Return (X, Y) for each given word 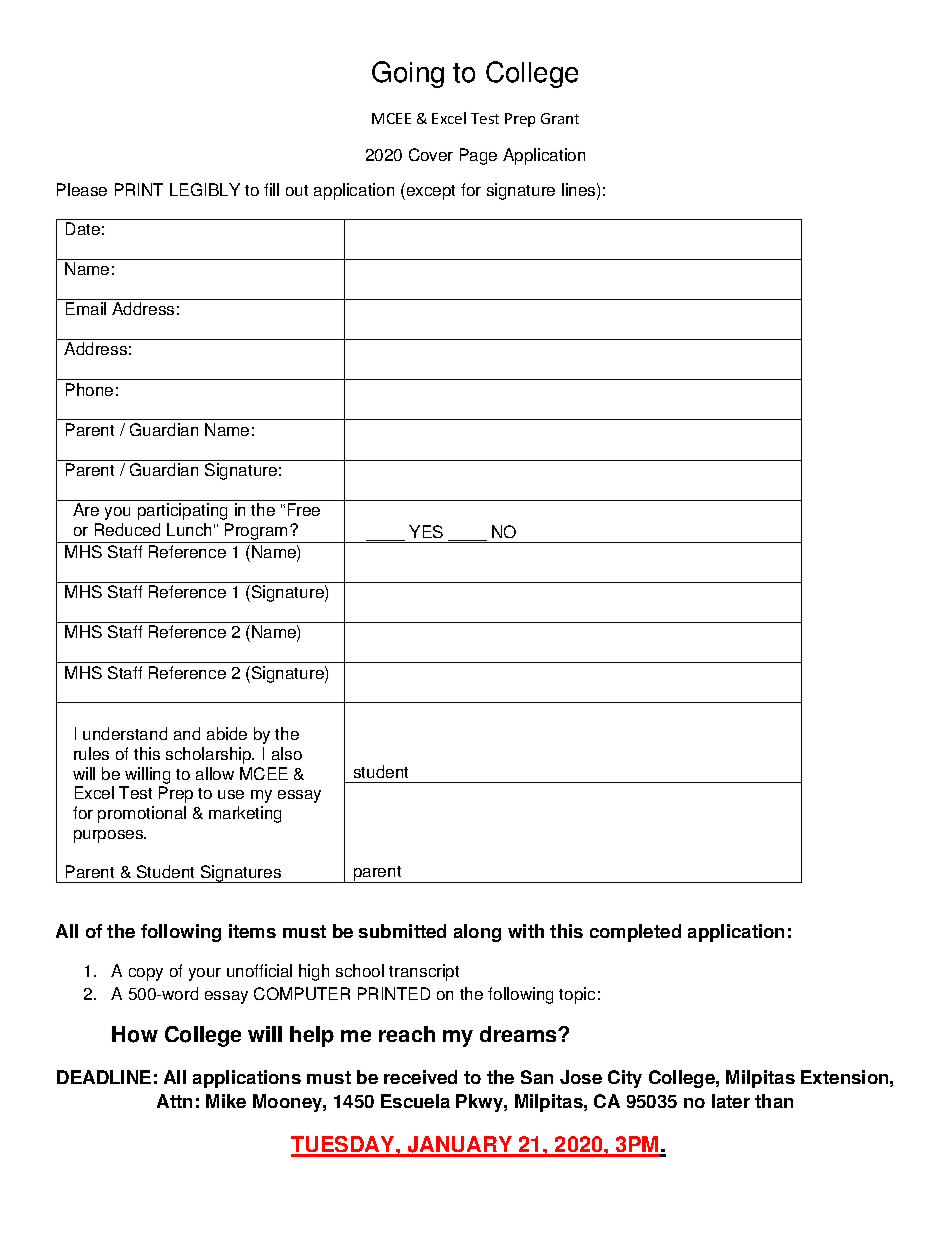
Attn (174, 1101)
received (420, 1077)
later (731, 1101)
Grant (560, 118)
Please (82, 189)
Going (408, 74)
